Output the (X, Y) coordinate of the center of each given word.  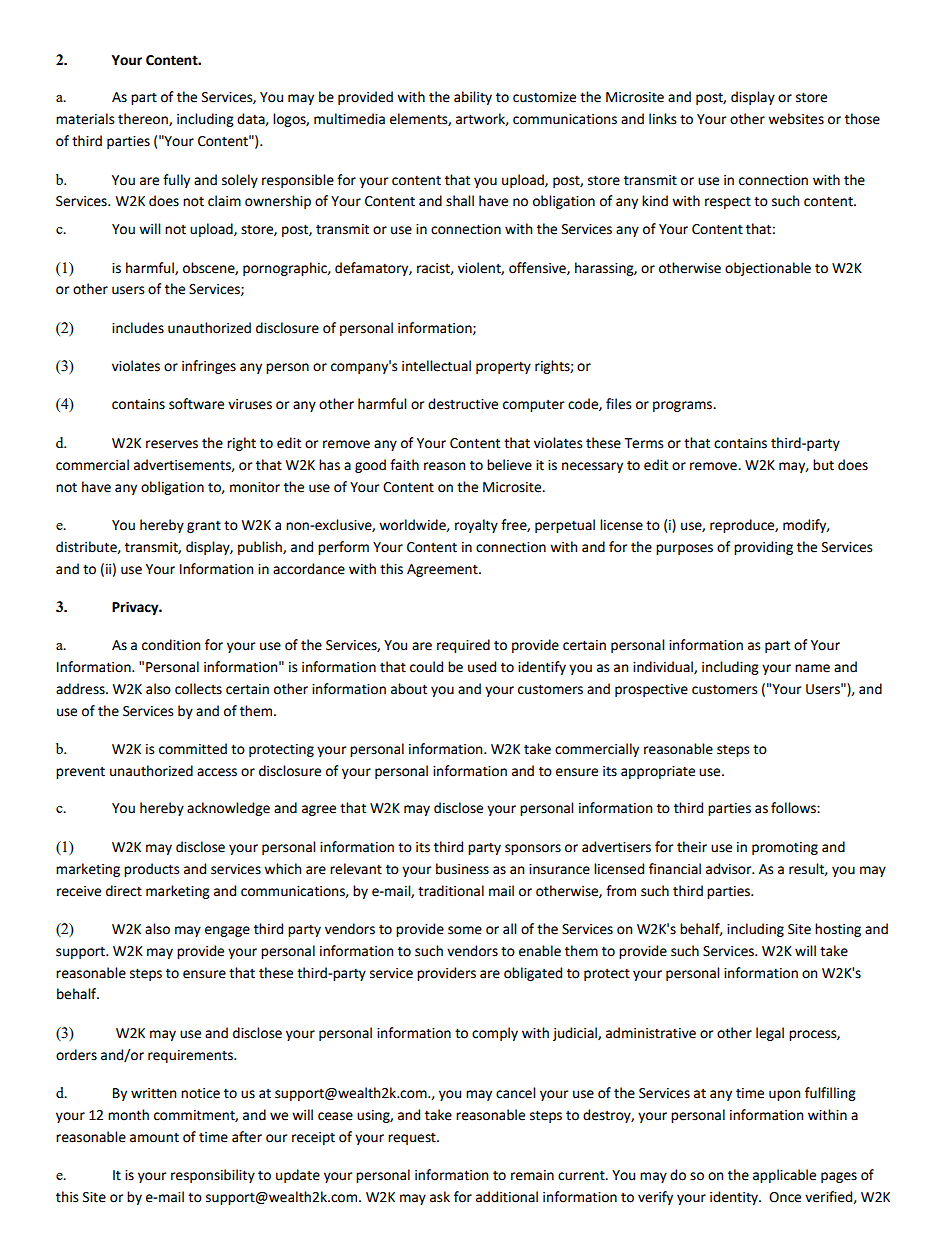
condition (171, 645)
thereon (144, 119)
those (862, 119)
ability (473, 98)
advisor (730, 869)
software (196, 404)
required (463, 646)
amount (154, 1138)
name (812, 668)
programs (684, 406)
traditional (451, 891)
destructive (463, 404)
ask (440, 1197)
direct (124, 891)
